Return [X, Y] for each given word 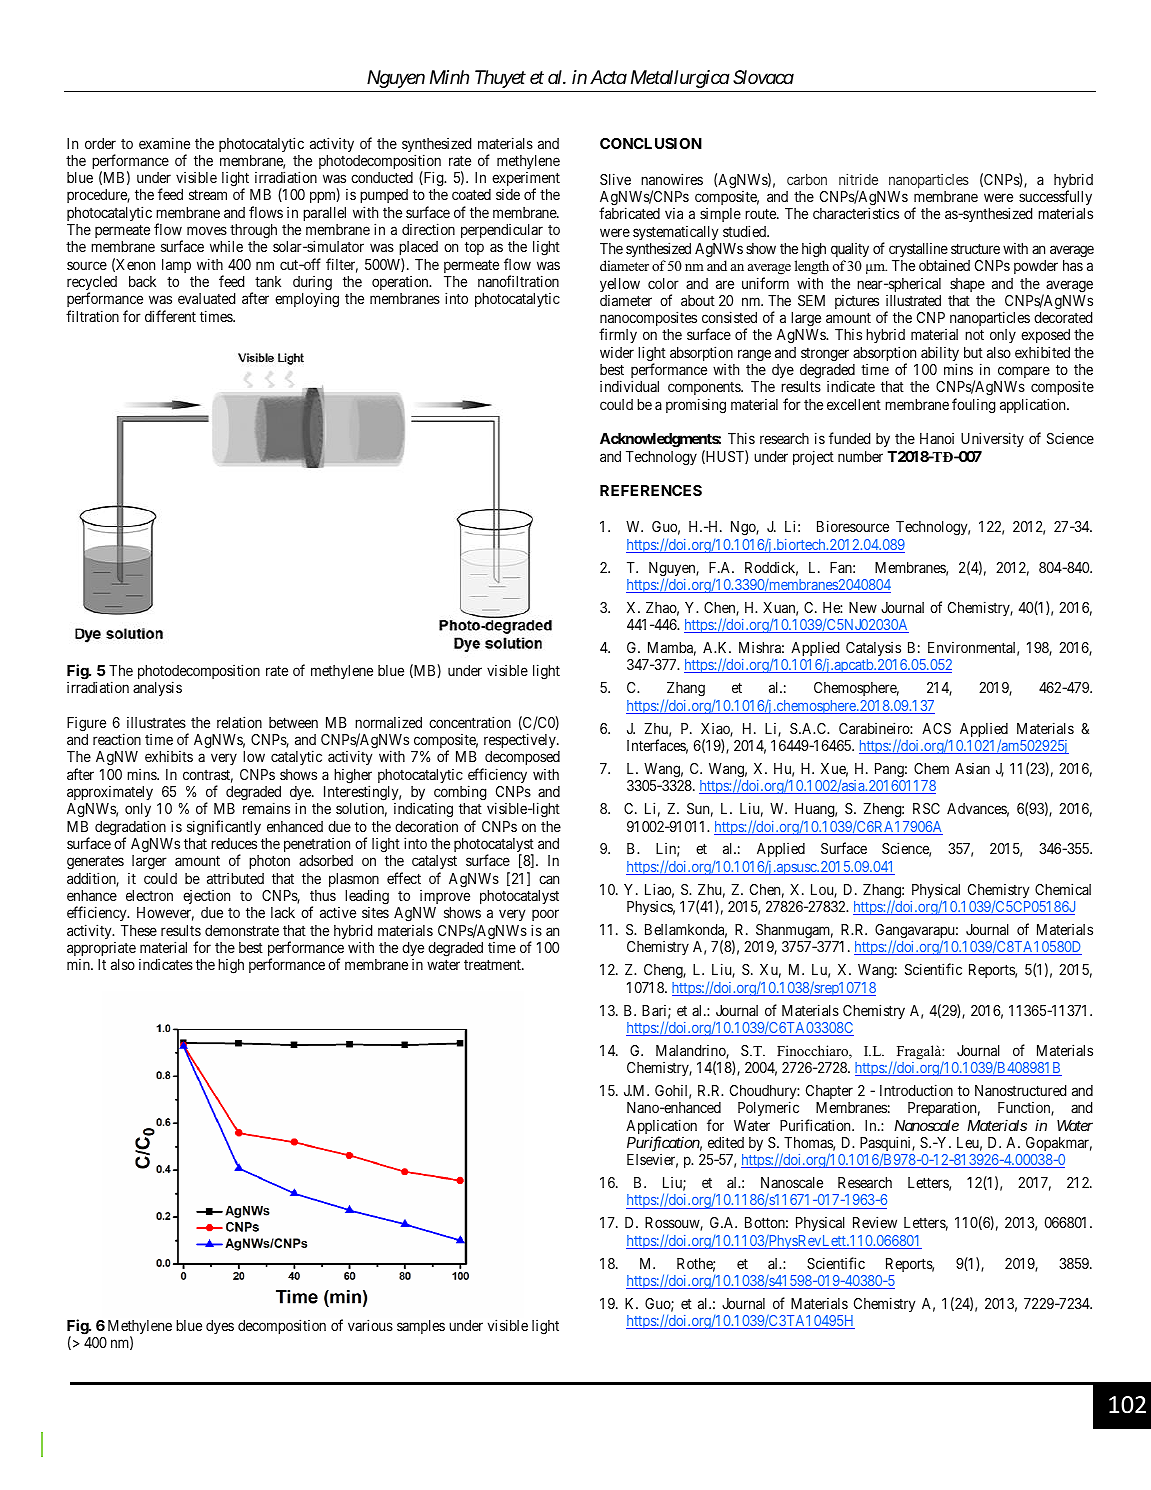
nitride [858, 179]
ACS [936, 728]
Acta [608, 77]
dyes [220, 1327]
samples [421, 1327]
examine [164, 143]
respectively [521, 740]
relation [239, 722]
